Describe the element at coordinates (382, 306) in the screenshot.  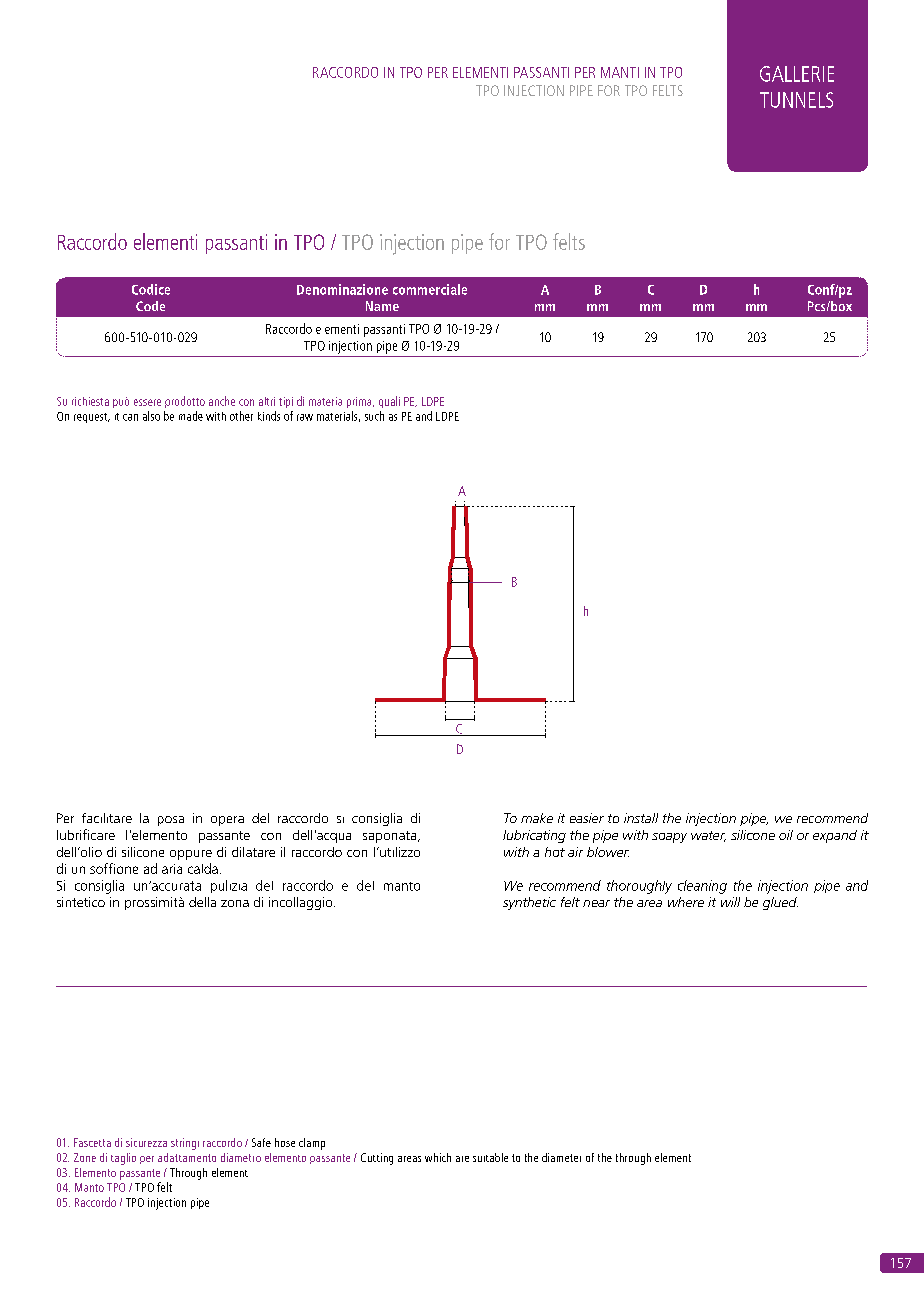
I see `Name` at that location.
